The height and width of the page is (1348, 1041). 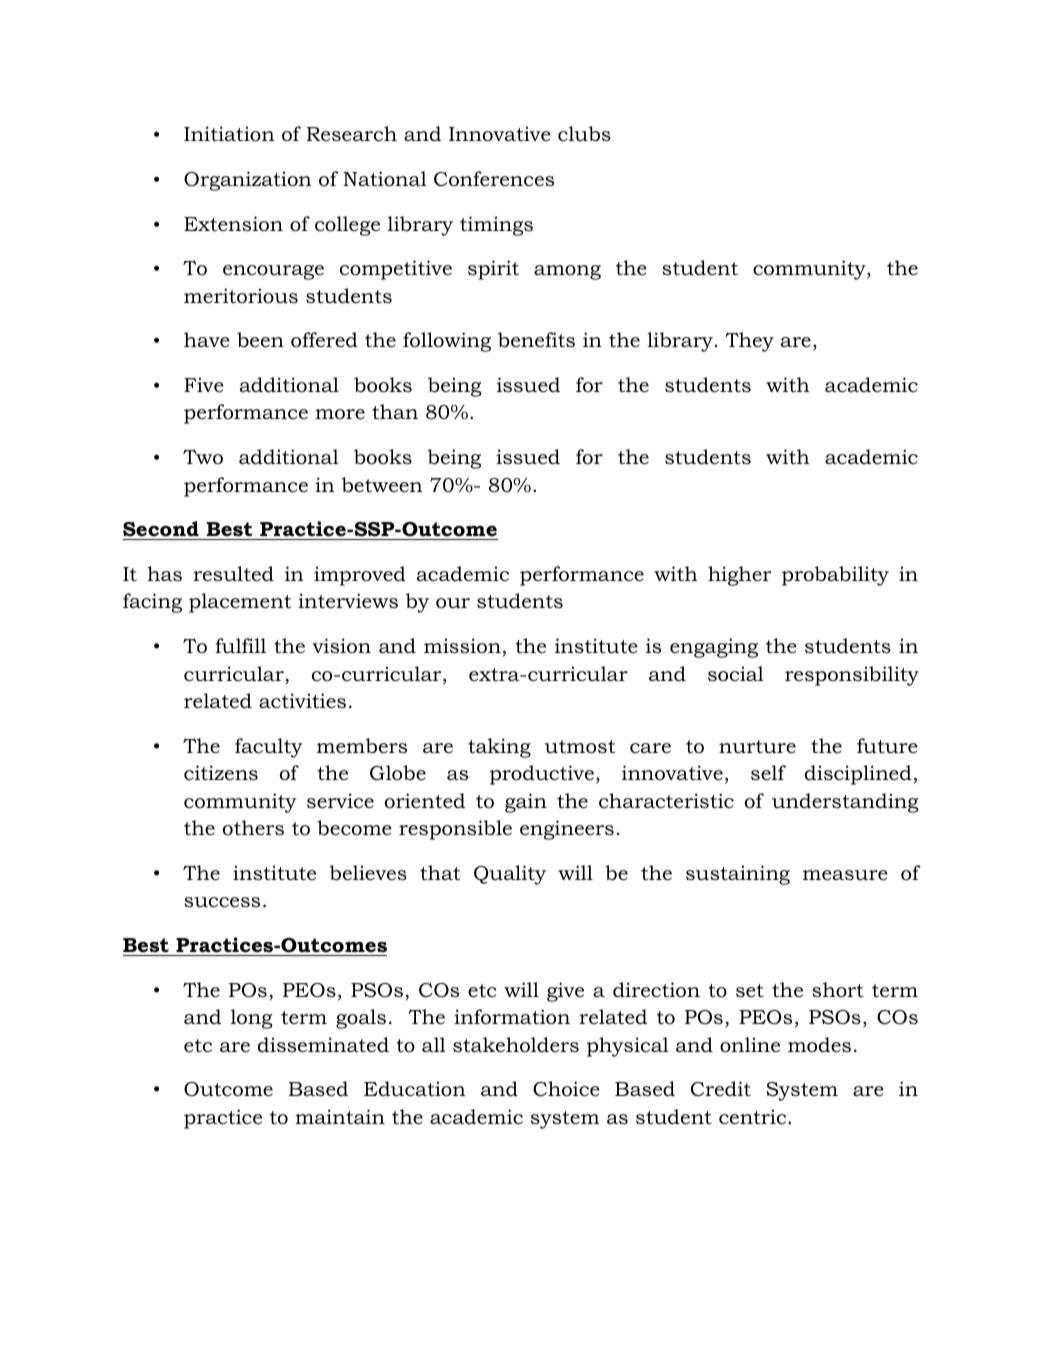 What do you see at coordinates (462, 646) in the page?
I see `mission` at bounding box center [462, 646].
